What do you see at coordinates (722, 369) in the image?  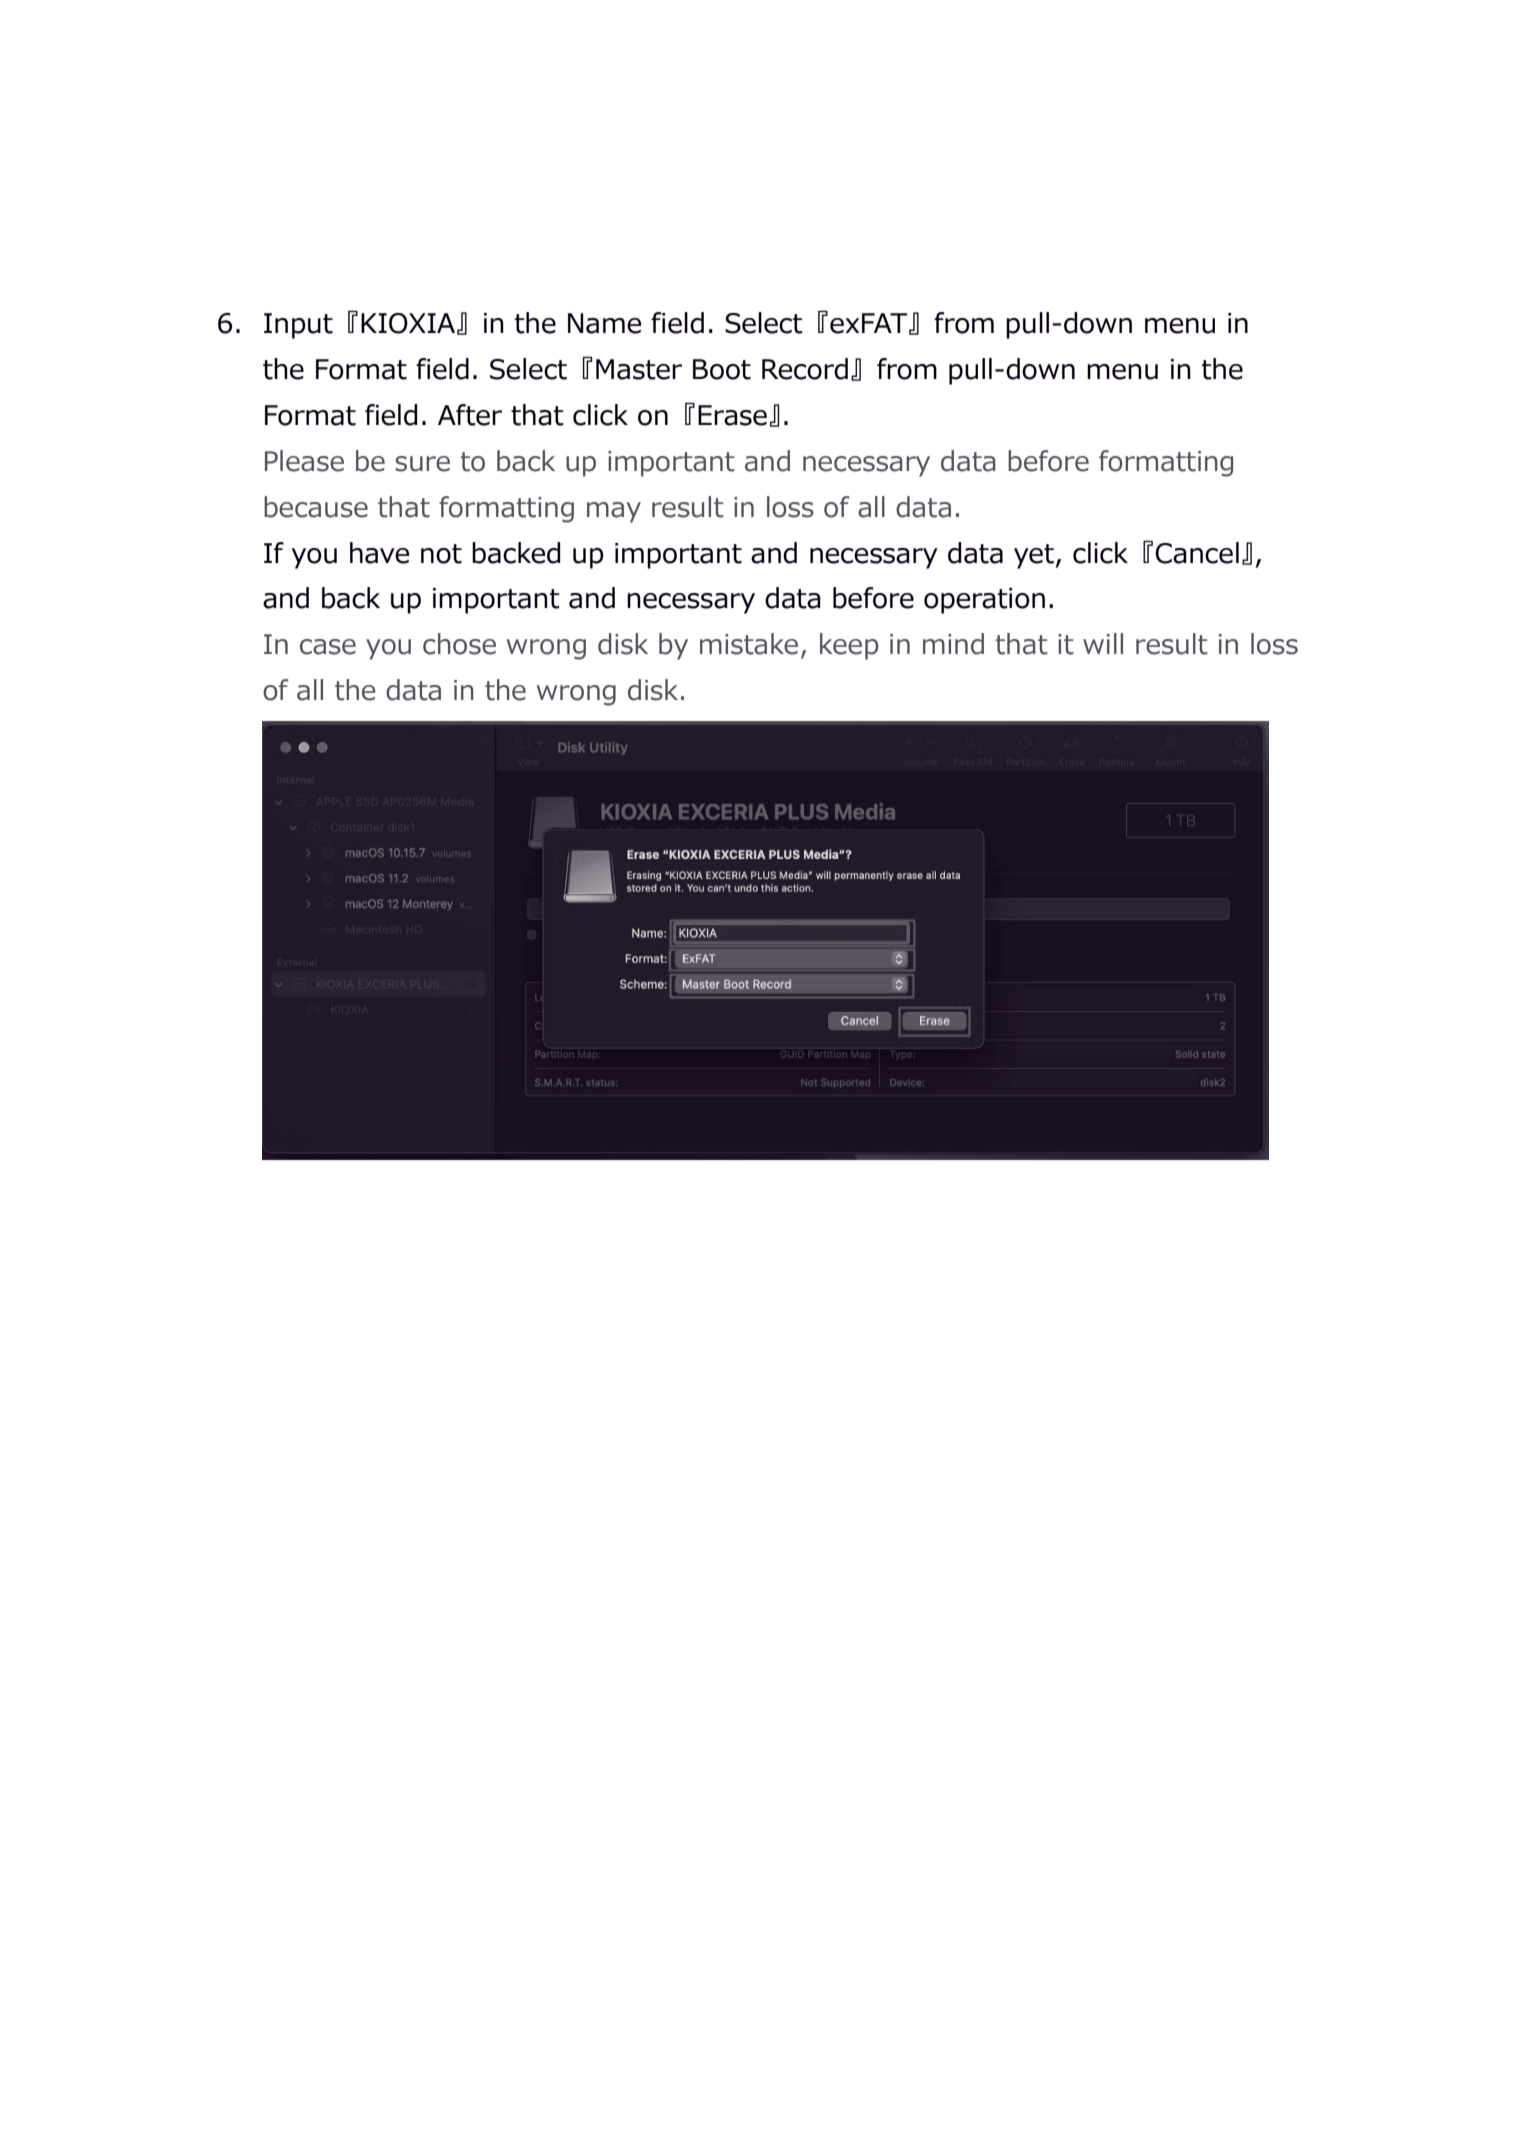 I see `Boot` at bounding box center [722, 369].
